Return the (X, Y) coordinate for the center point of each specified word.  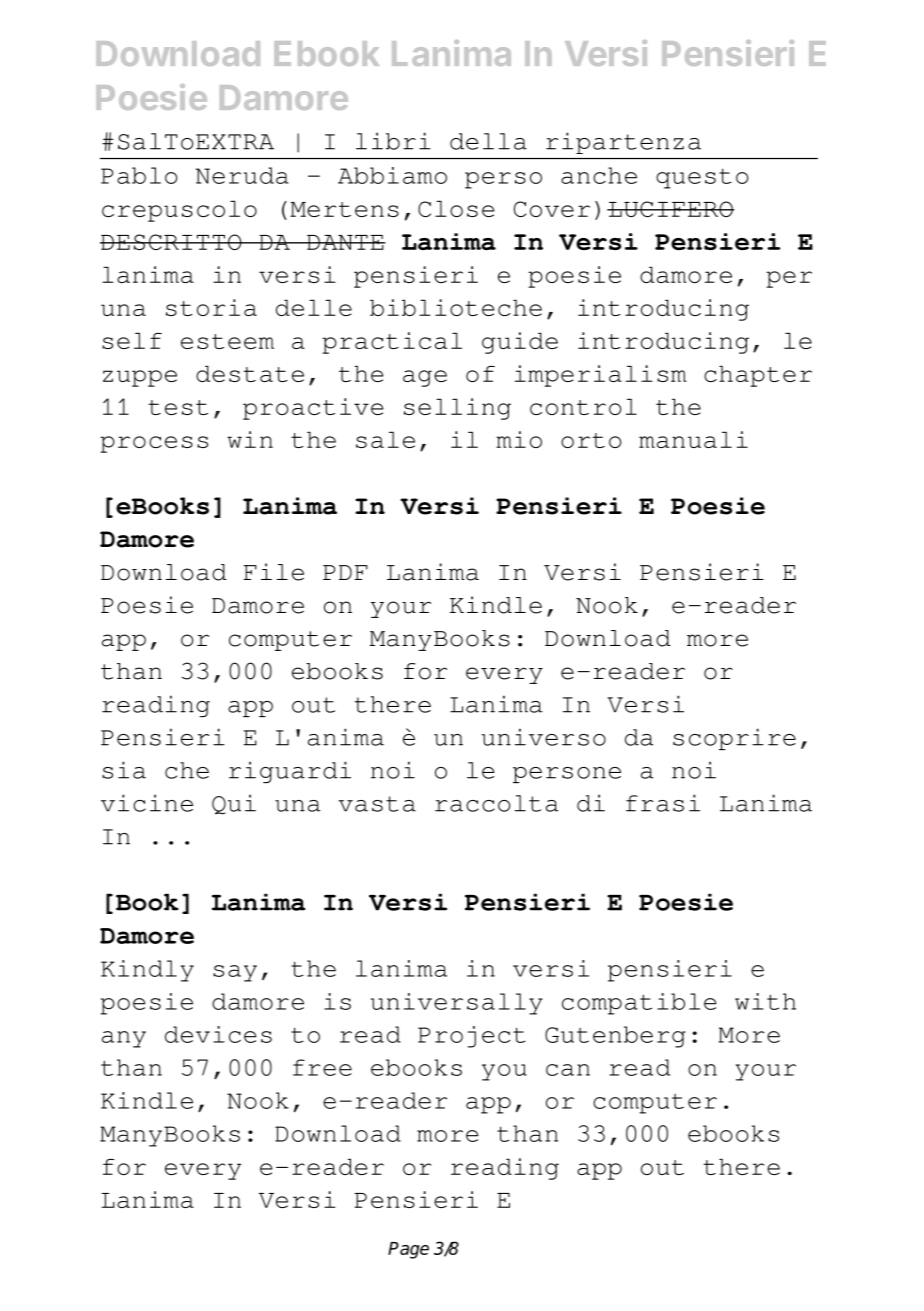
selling (457, 409)
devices (218, 1034)
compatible (639, 1004)
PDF (345, 572)
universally (457, 1004)
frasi (663, 803)
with (765, 1001)
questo (702, 178)
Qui (234, 804)
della (488, 141)
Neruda (242, 175)
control (583, 406)
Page (408, 1250)
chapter (758, 376)
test (178, 407)
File (273, 572)
